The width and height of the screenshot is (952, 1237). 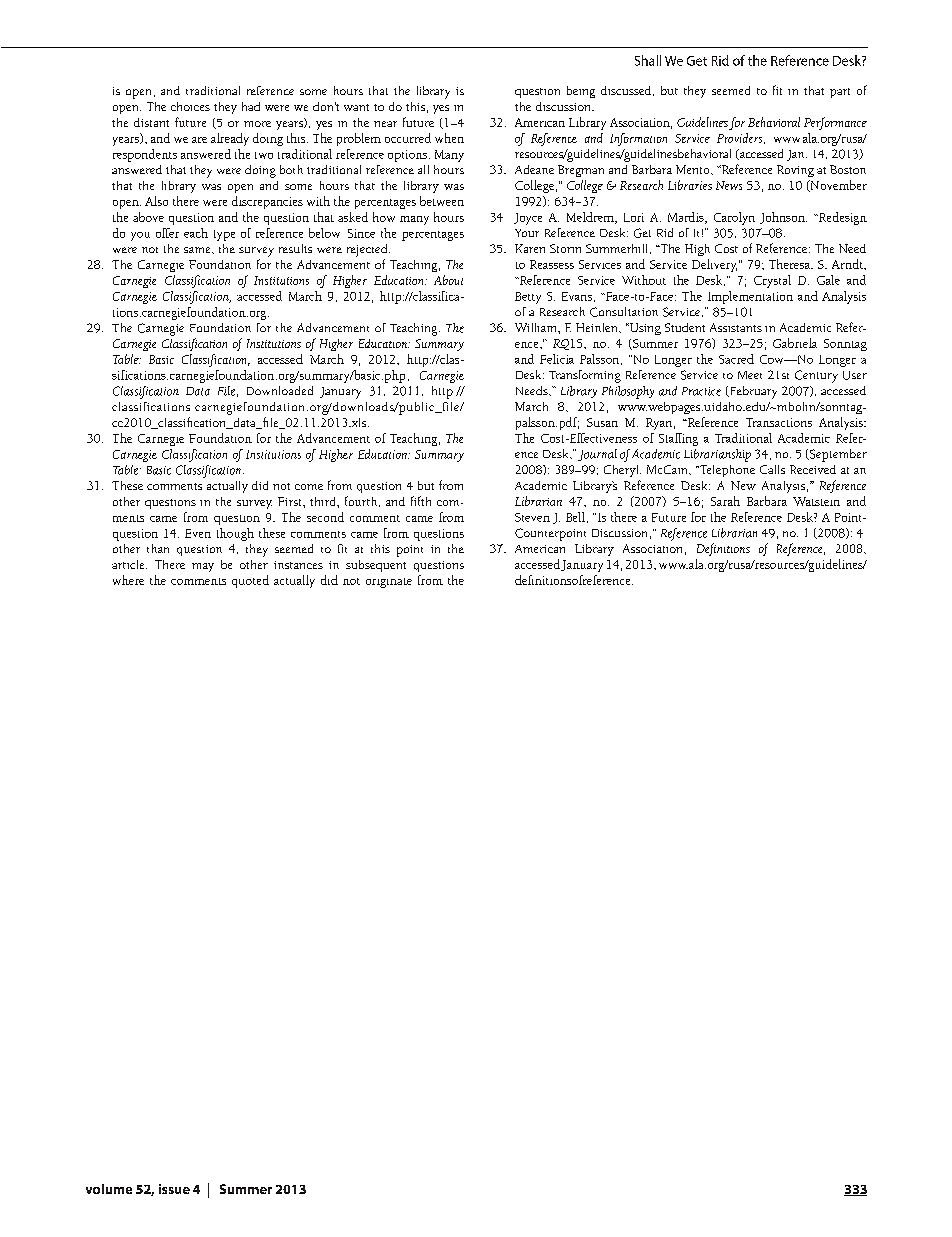 I want to click on quoted, so click(x=250, y=581).
